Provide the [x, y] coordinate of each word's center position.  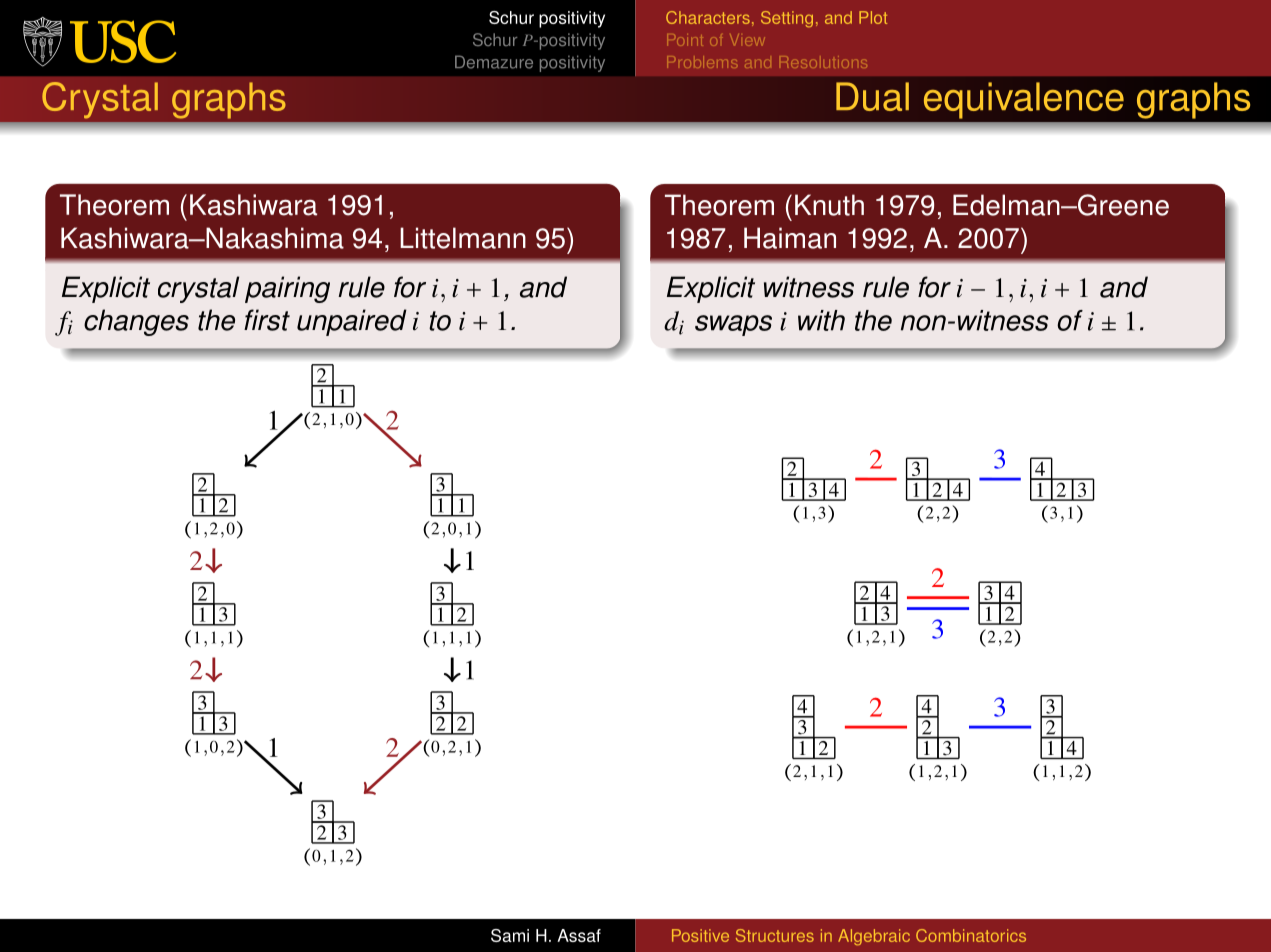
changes [136, 322]
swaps [733, 325]
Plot [873, 17]
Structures [775, 935]
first [267, 320]
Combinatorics [971, 935]
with [821, 320]
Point [685, 40]
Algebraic [874, 937]
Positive [700, 935]
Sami [510, 935]
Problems [702, 62]
